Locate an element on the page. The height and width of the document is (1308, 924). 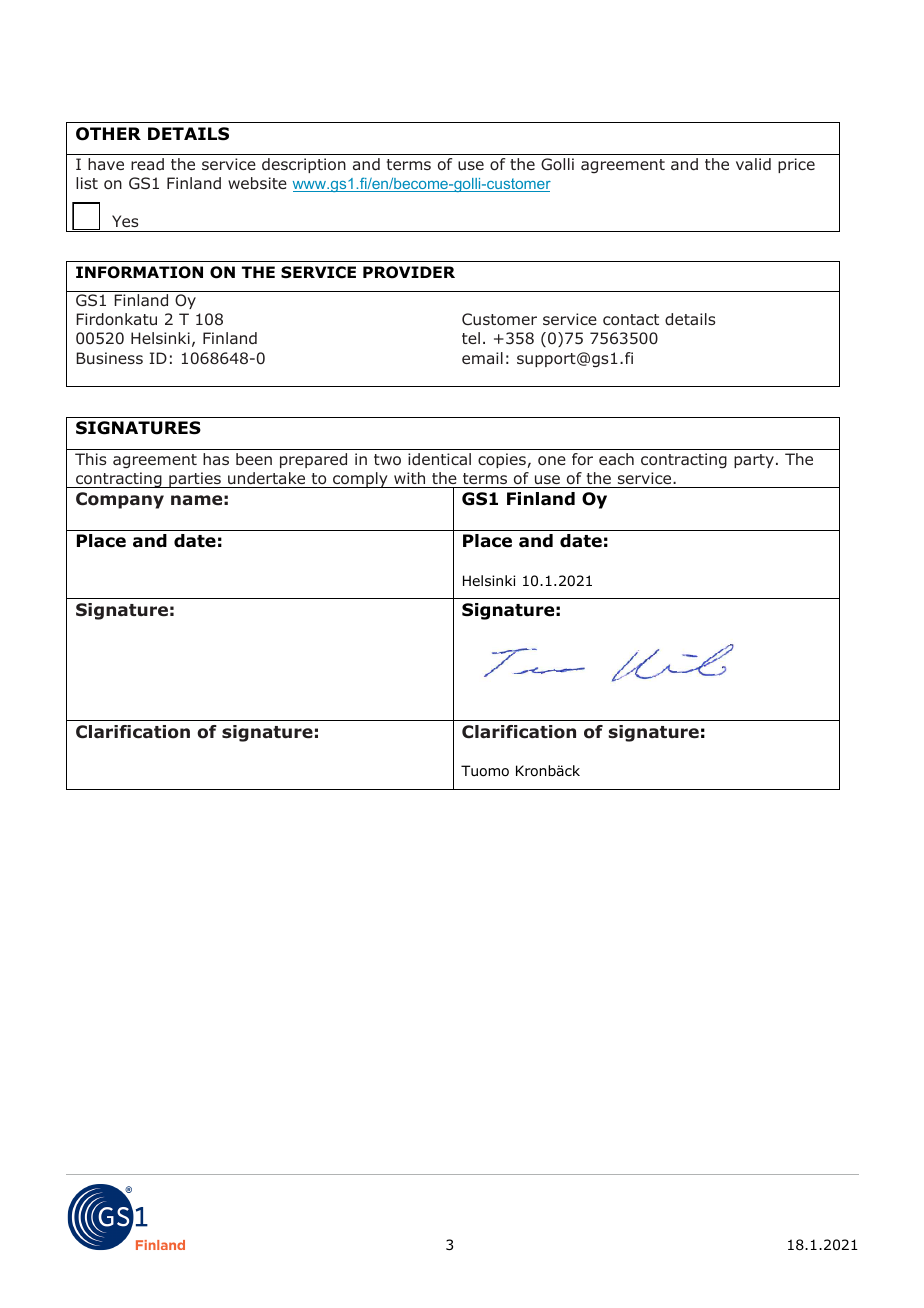
each is located at coordinates (616, 459).
